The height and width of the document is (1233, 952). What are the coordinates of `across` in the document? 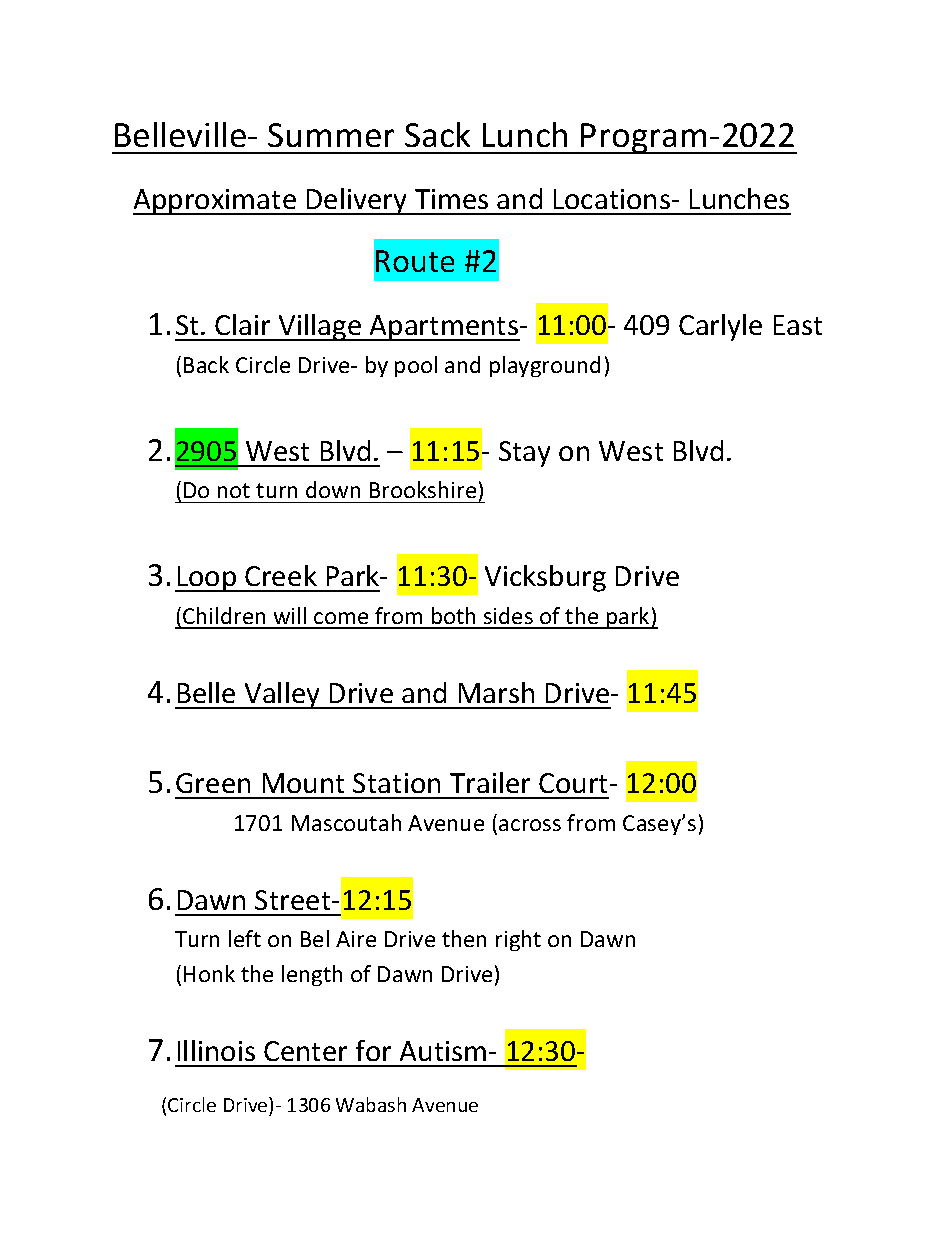 It's located at (530, 825).
